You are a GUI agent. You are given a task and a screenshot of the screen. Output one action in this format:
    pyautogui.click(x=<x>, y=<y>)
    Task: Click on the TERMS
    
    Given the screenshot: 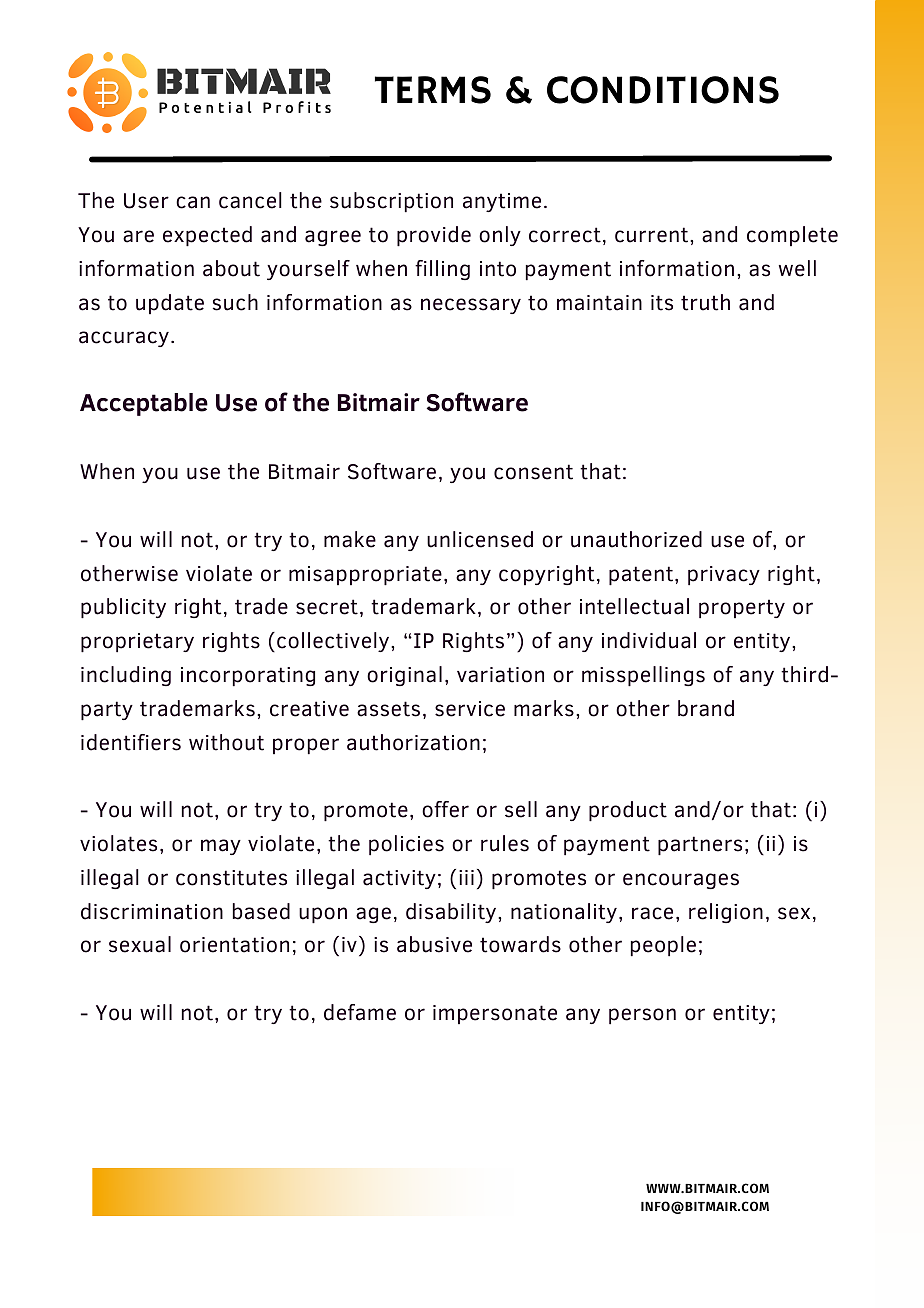 What is the action you would take?
    pyautogui.click(x=433, y=90)
